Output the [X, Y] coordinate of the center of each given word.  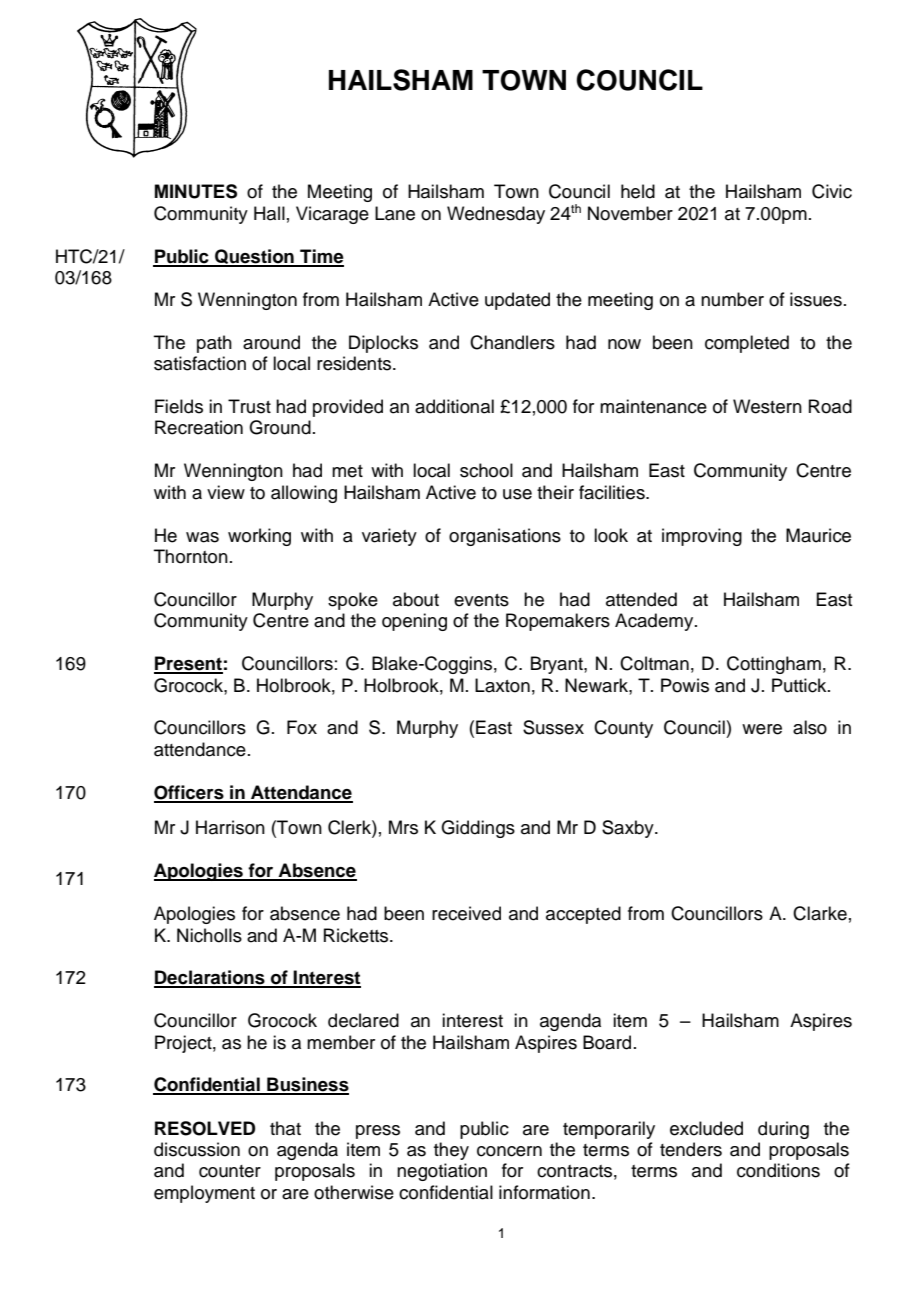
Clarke [820, 913]
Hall [269, 213]
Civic [832, 191]
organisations [505, 537]
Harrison [230, 827]
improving [702, 537]
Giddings [478, 829]
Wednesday [496, 215]
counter [230, 1171]
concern [509, 1151]
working [259, 537]
